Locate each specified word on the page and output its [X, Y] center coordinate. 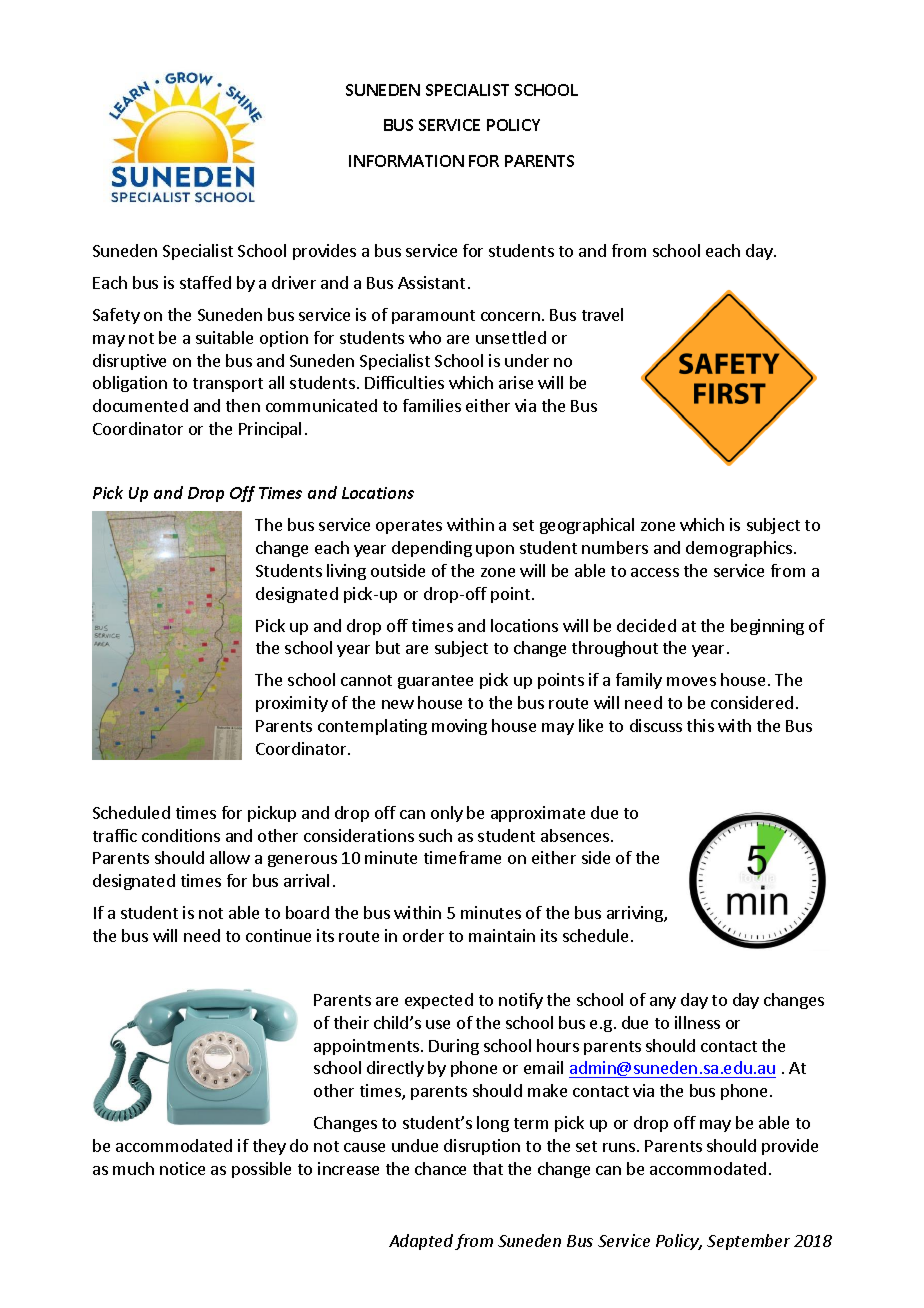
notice [182, 1168]
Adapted [421, 1242]
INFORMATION [406, 161]
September [748, 1242]
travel [602, 314]
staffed [205, 282]
